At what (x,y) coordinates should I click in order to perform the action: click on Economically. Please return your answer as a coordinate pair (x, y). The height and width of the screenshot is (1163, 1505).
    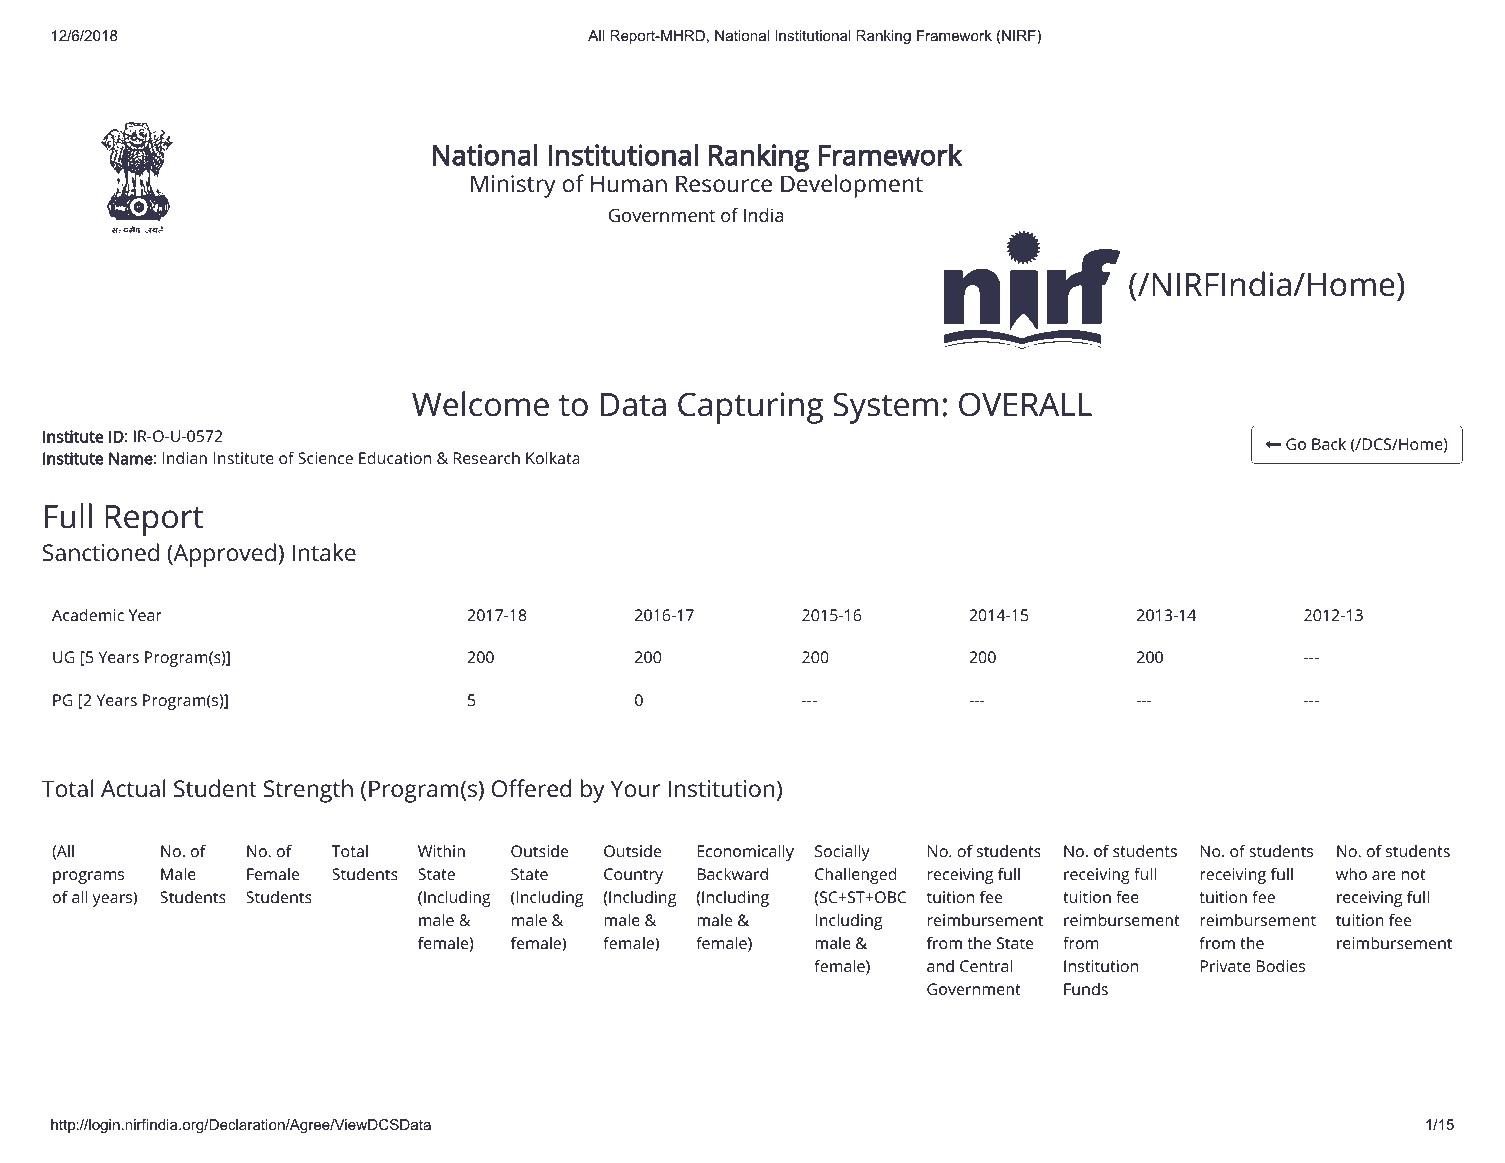
    Looking at the image, I should click on (746, 853).
